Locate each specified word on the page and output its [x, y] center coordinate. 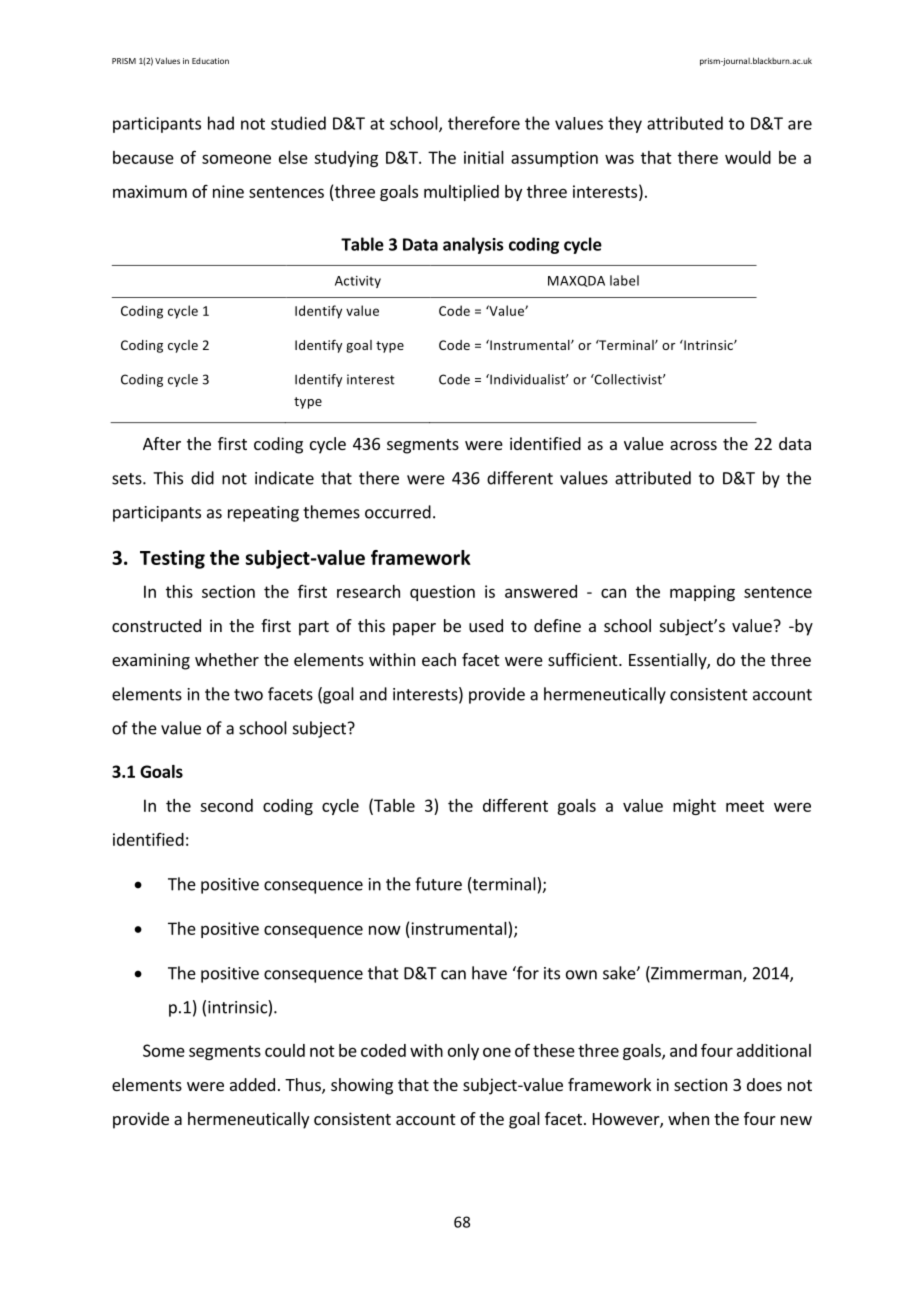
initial [484, 157]
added [252, 1084]
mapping [702, 593]
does [764, 1084]
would [748, 157]
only [463, 1052]
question [442, 593]
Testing [172, 559]
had [221, 123]
